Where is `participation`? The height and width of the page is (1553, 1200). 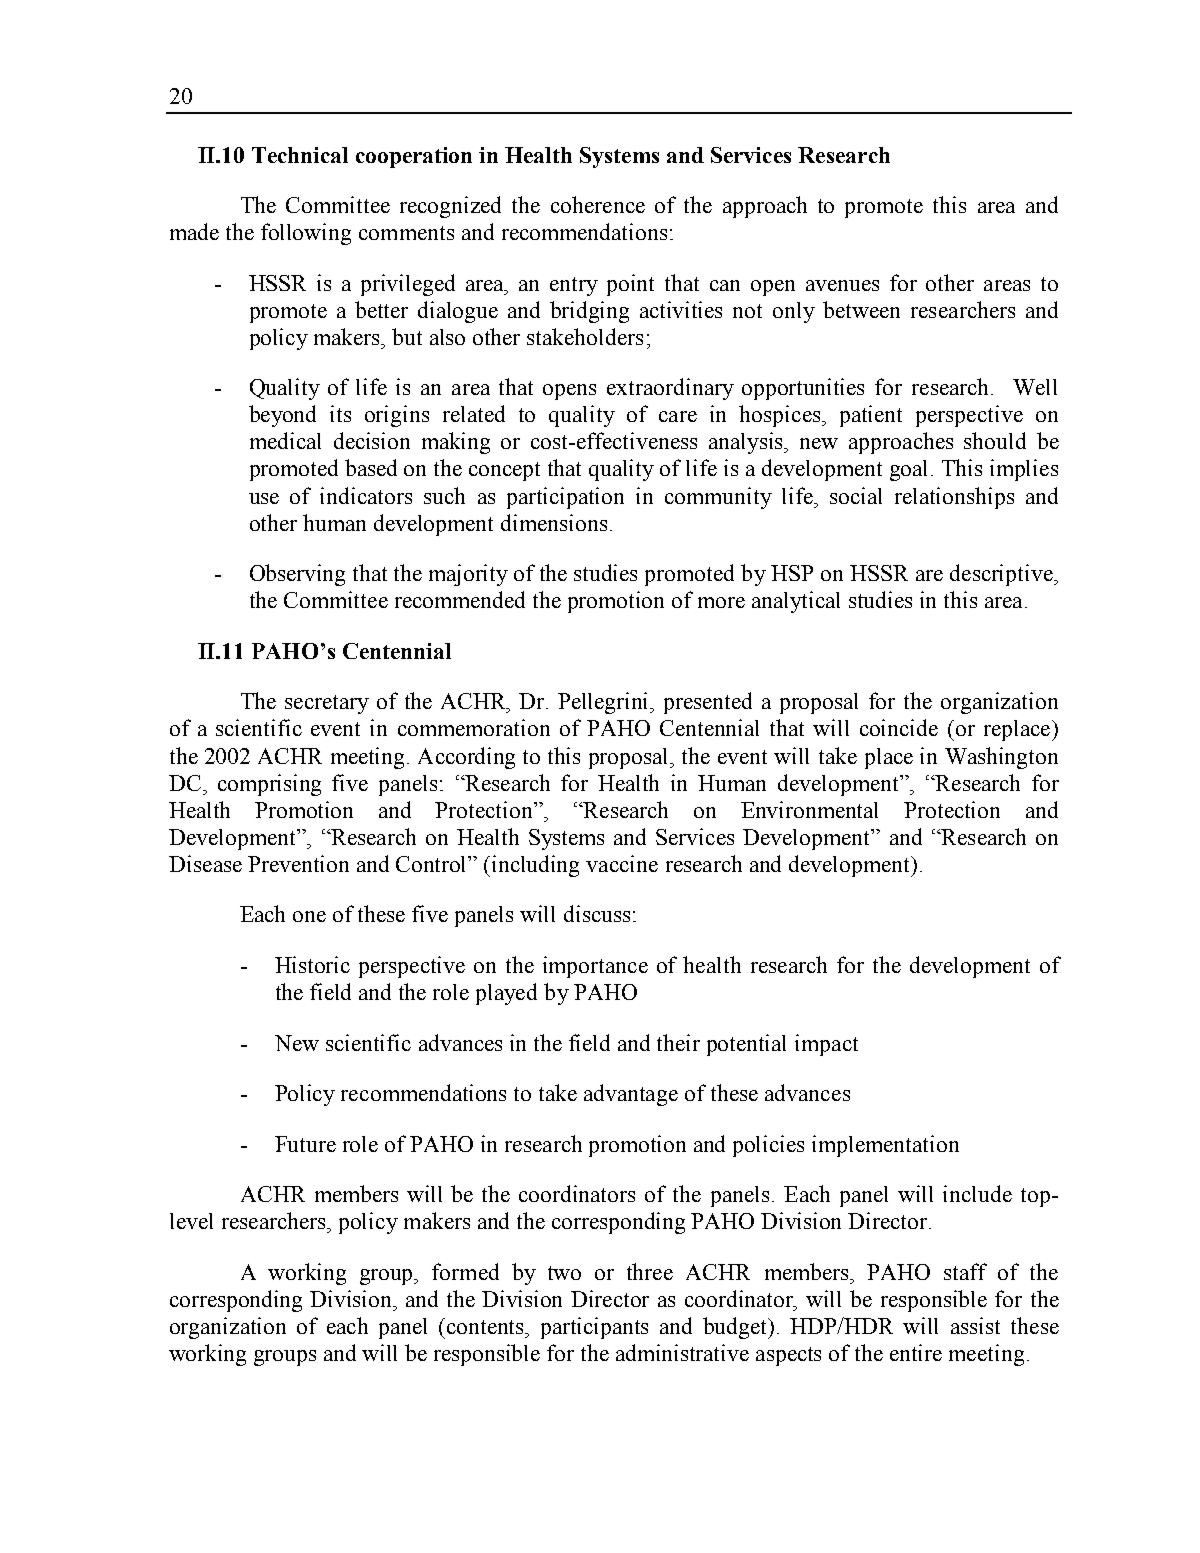 participation is located at coordinates (565, 498).
